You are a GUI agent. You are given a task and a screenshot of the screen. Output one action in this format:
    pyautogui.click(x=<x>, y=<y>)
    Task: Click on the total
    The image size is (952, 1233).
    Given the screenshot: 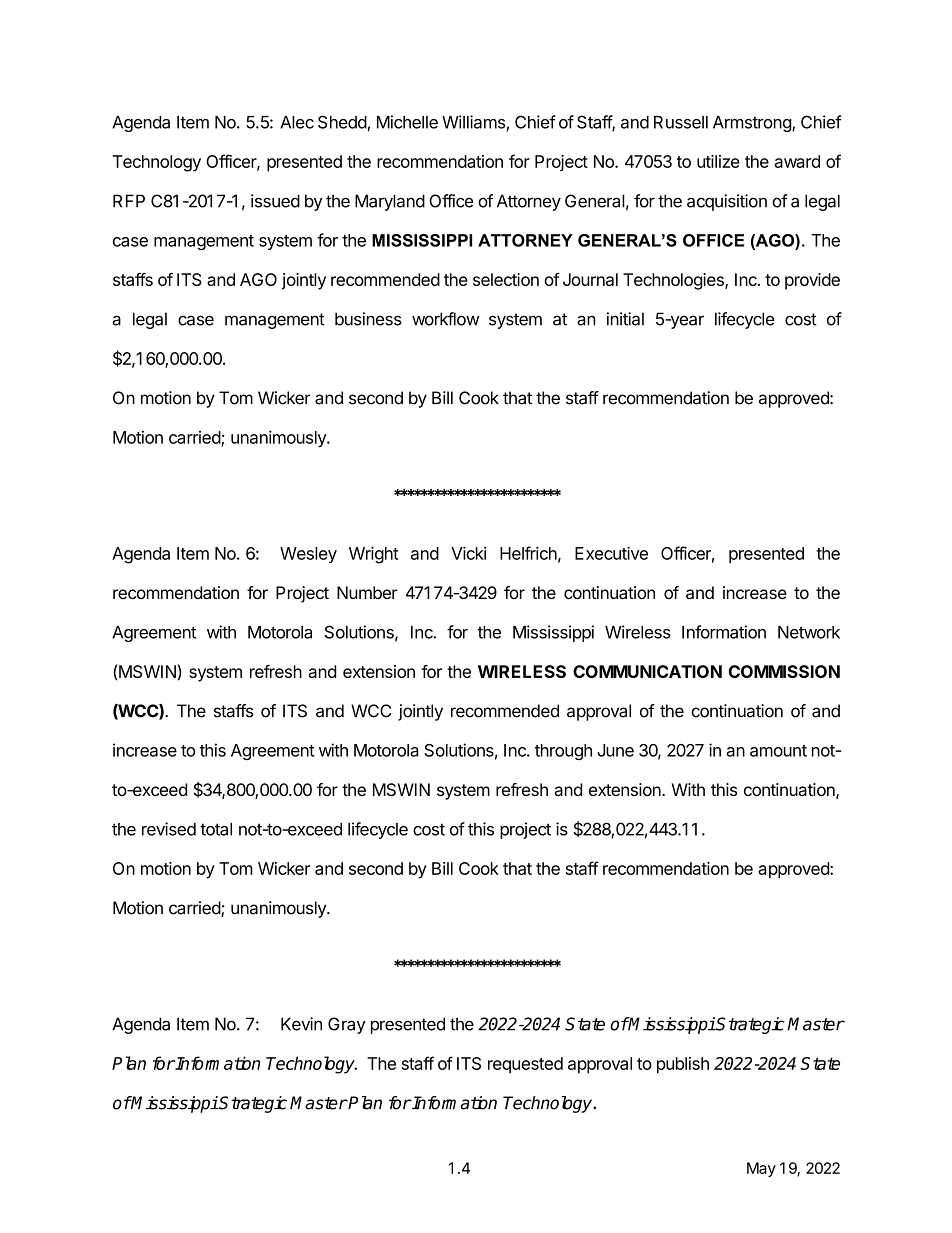 What is the action you would take?
    pyautogui.click(x=216, y=829)
